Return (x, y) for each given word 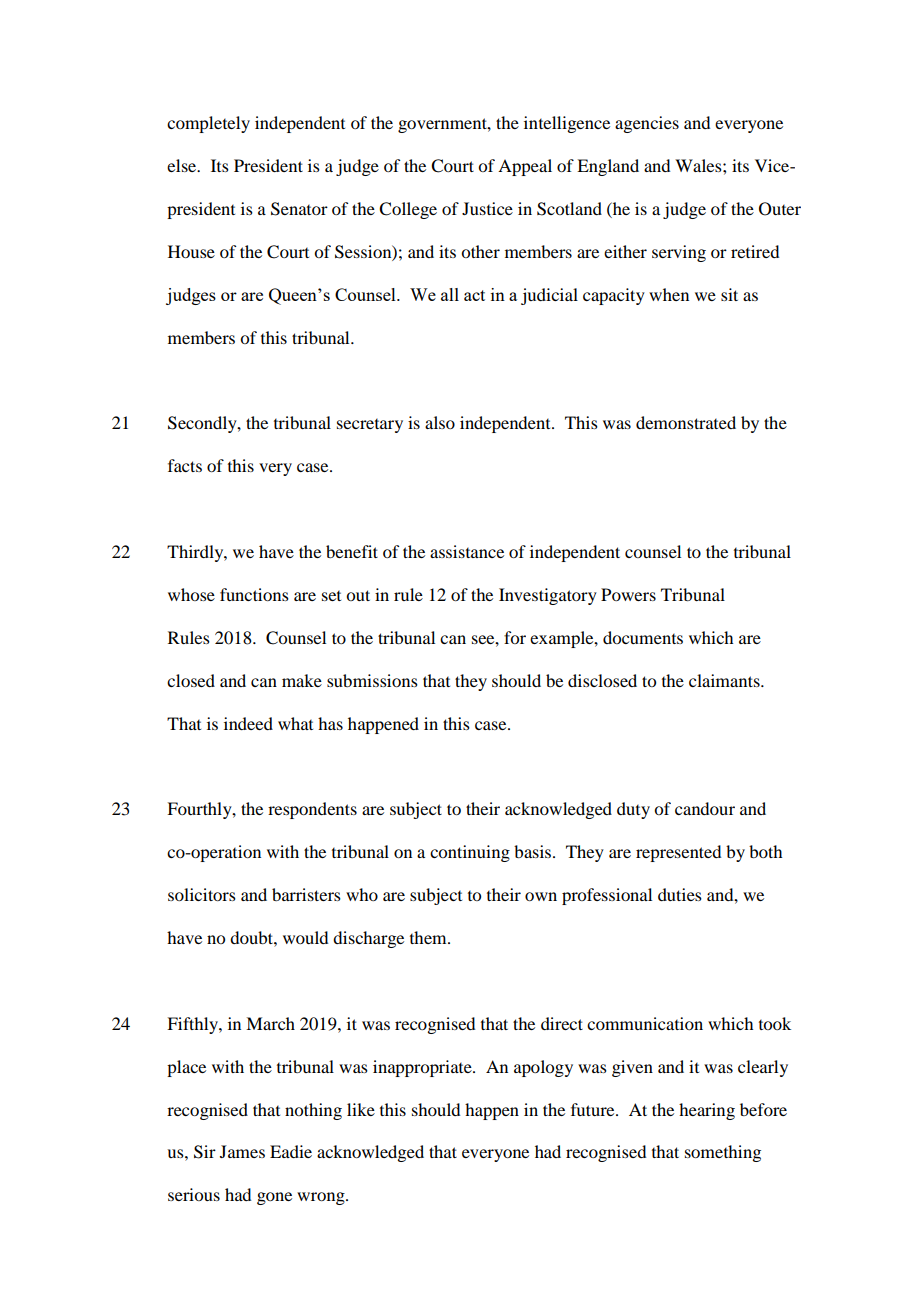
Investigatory (548, 596)
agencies (647, 124)
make (302, 680)
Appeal (525, 167)
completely (208, 124)
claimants (725, 680)
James (242, 1151)
